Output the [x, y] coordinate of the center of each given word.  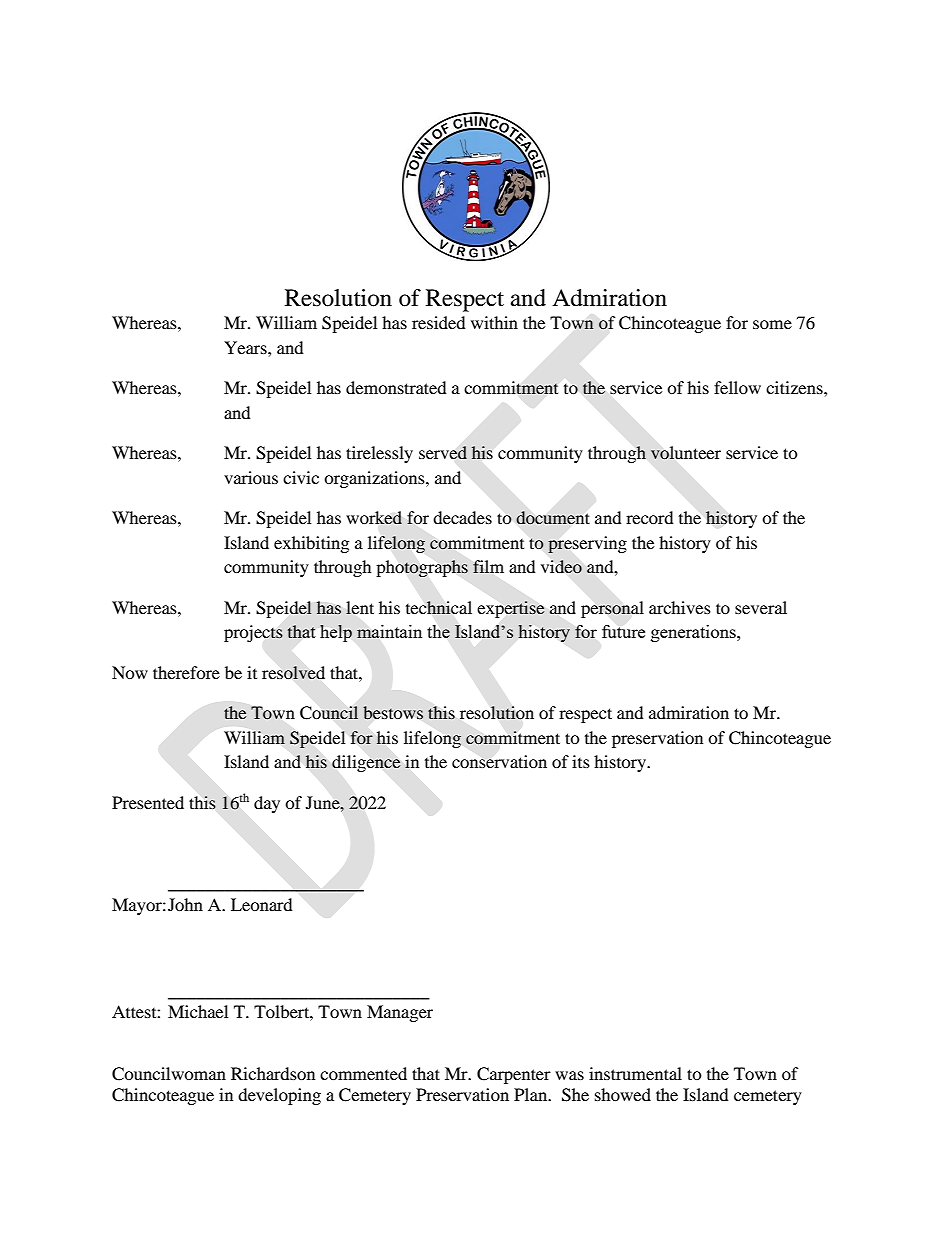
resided [439, 322]
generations [694, 633]
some [772, 324]
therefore [186, 672]
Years [246, 347]
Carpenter [514, 1075]
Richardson [273, 1073]
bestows [393, 712]
